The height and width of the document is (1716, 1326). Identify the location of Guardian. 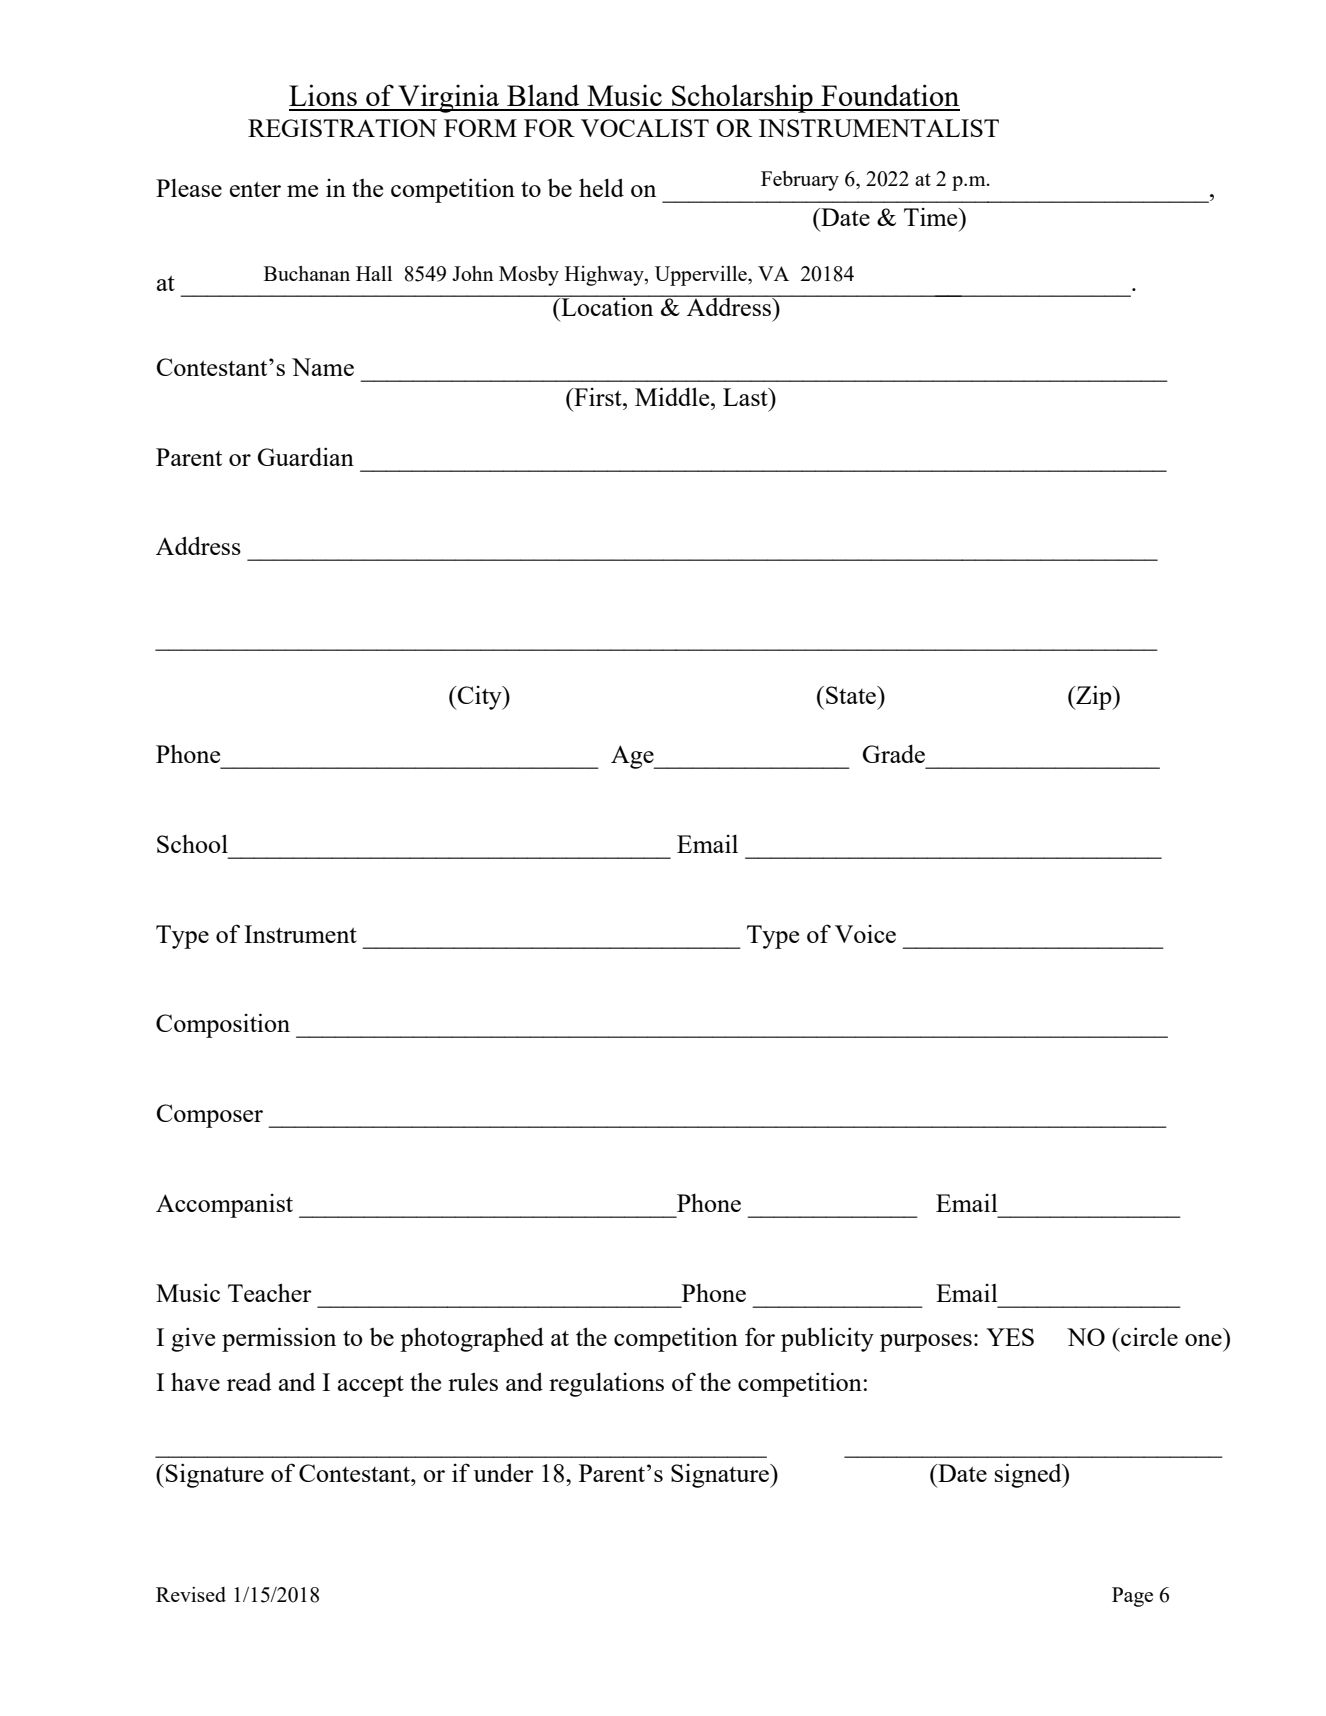
(306, 456).
